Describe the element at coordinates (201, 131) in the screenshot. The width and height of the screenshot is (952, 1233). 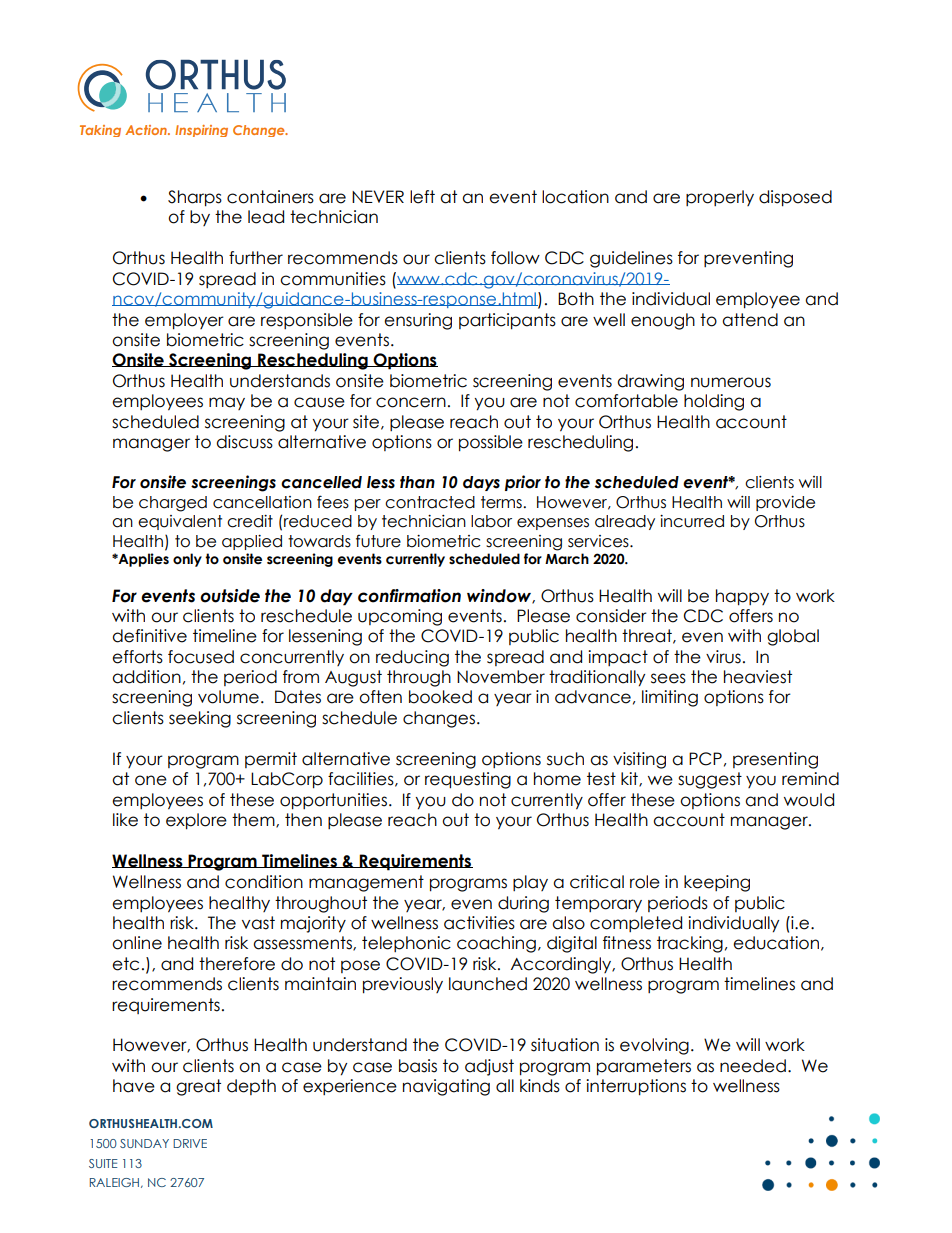
I see `Inspiring` at that location.
